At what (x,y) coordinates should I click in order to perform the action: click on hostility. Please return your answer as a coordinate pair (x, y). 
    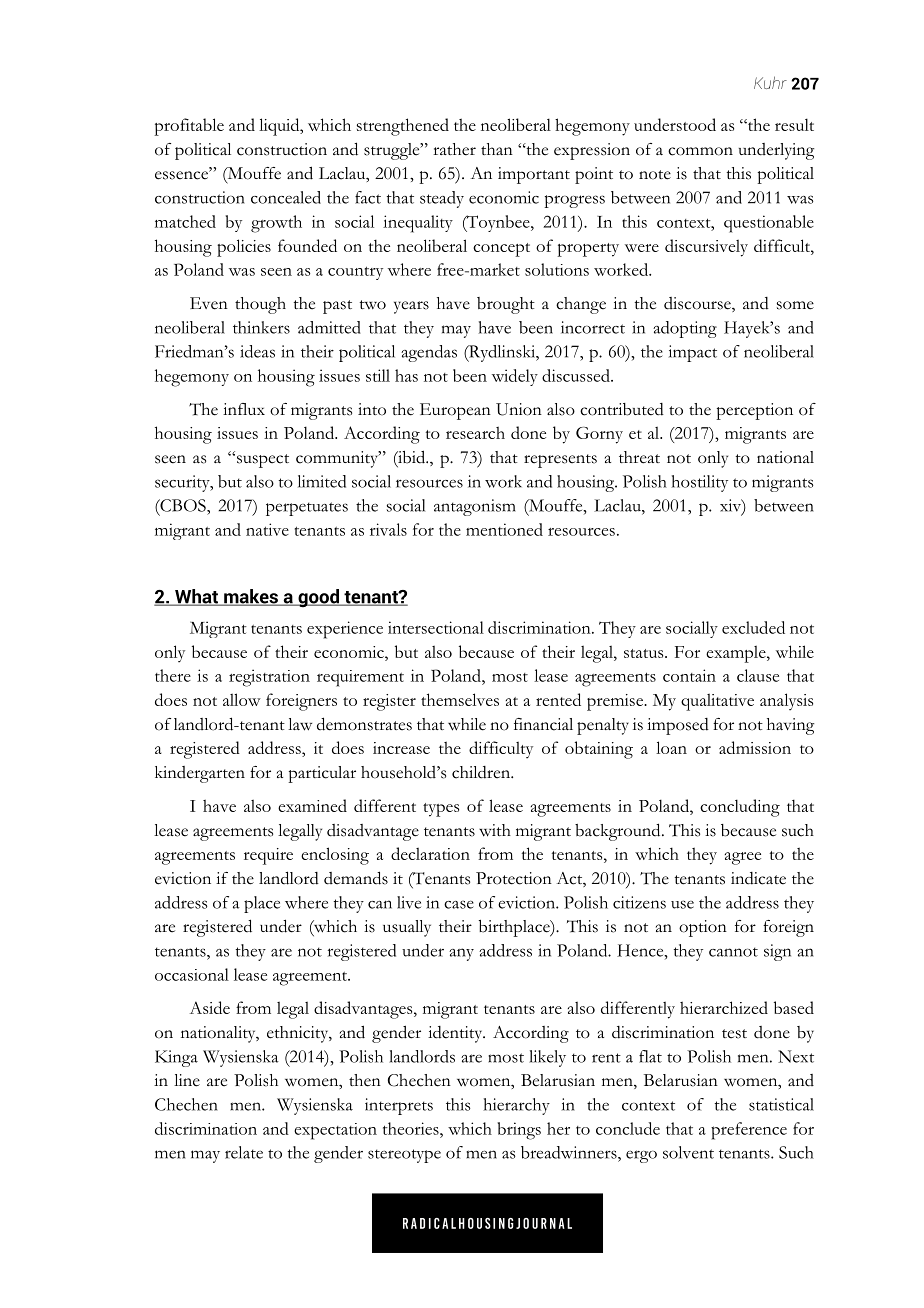
    Looking at the image, I should click on (699, 483).
